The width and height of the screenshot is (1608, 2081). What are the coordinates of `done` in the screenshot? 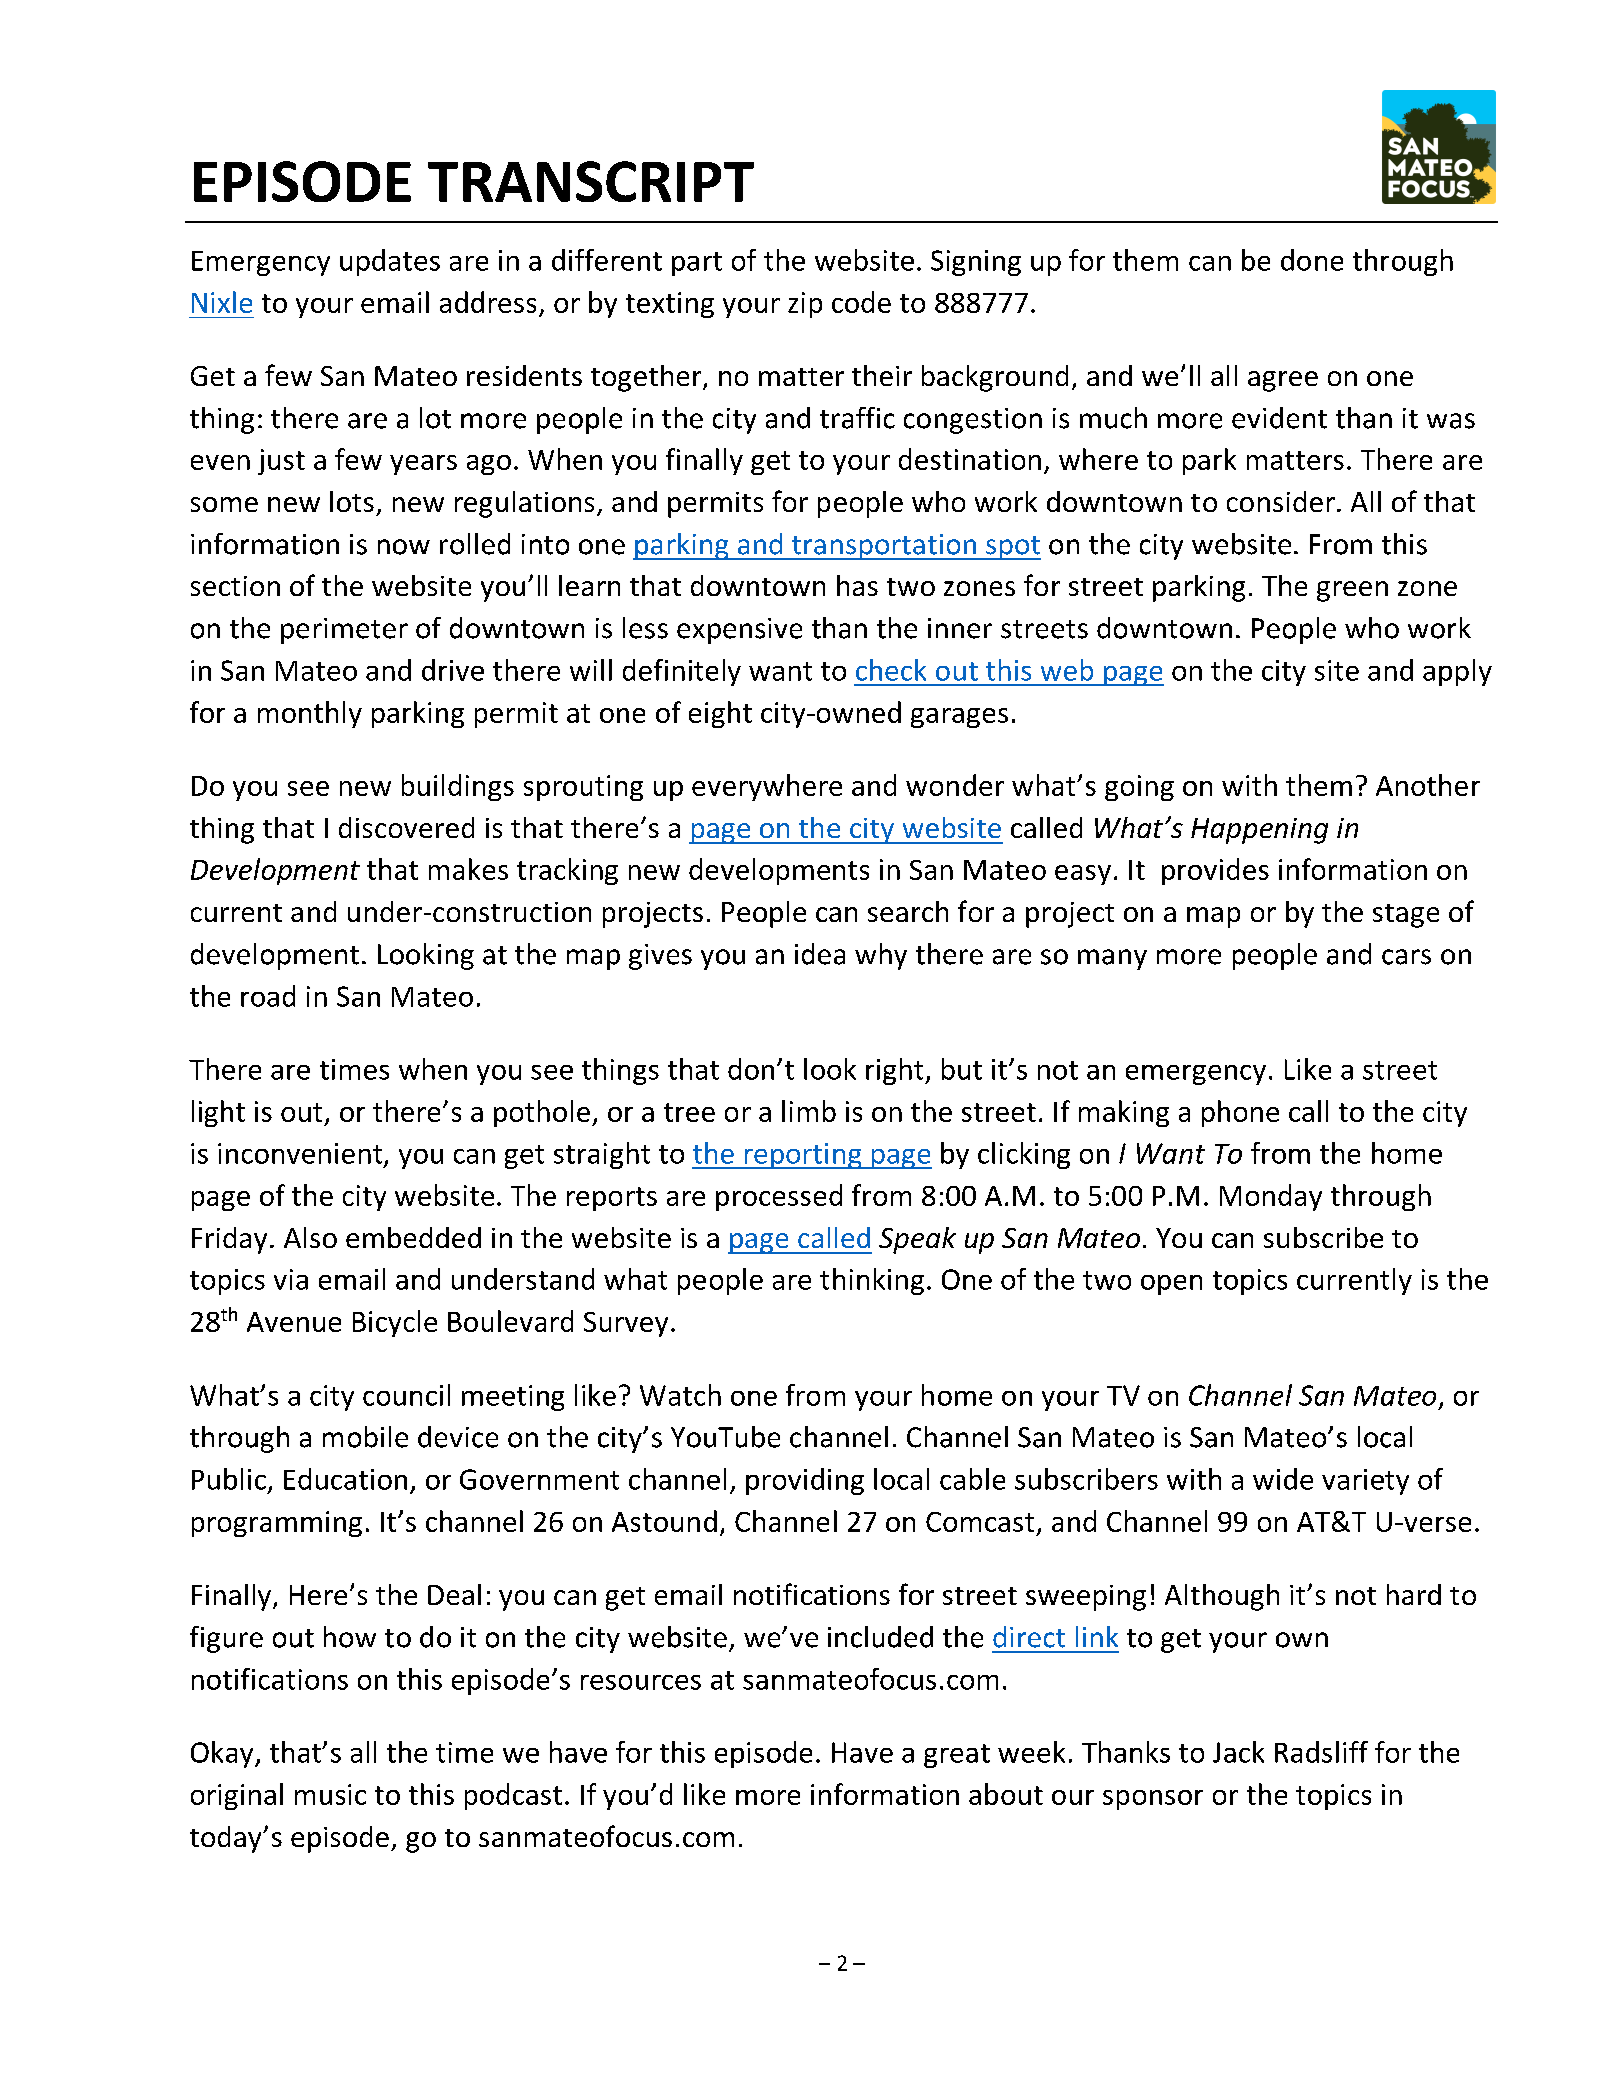 It's located at (1312, 260).
